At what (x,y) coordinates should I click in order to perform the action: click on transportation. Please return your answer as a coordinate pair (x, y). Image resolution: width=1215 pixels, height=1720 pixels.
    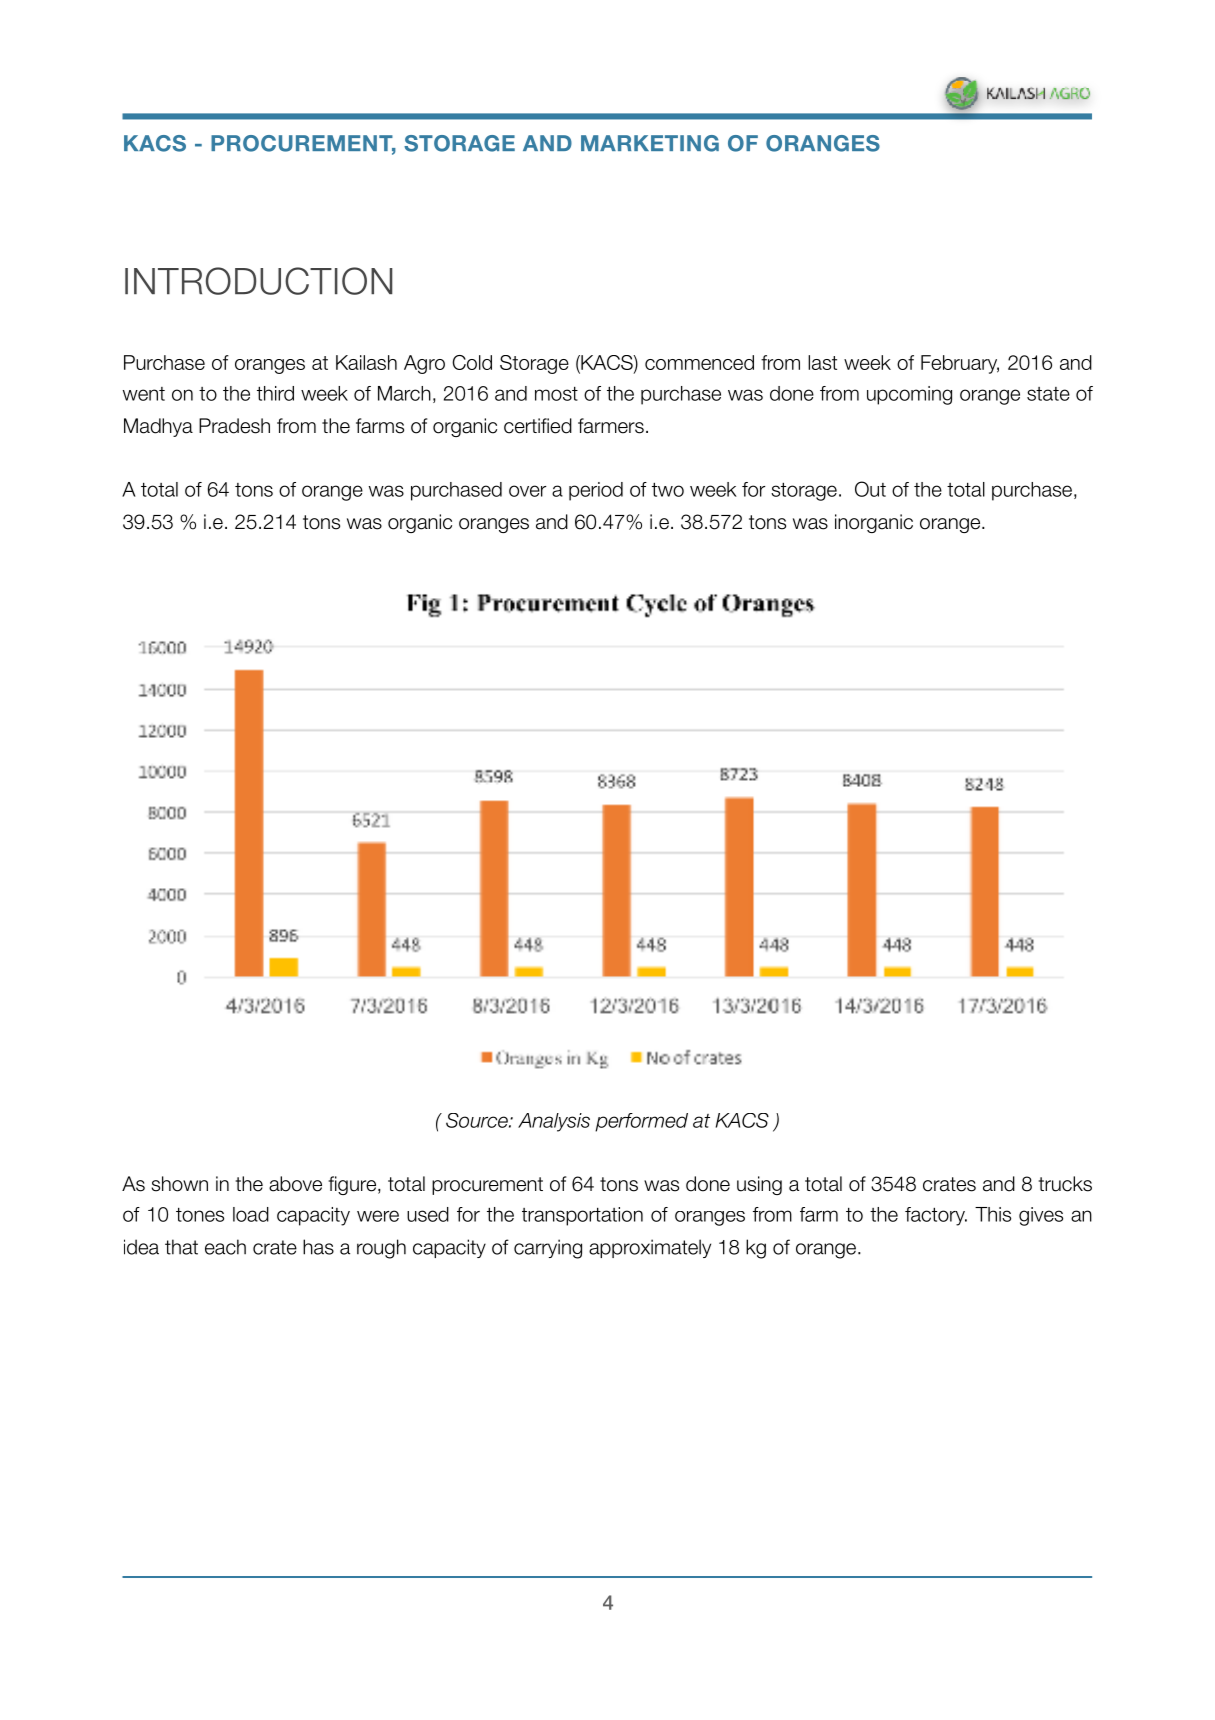
    Looking at the image, I should click on (582, 1216).
